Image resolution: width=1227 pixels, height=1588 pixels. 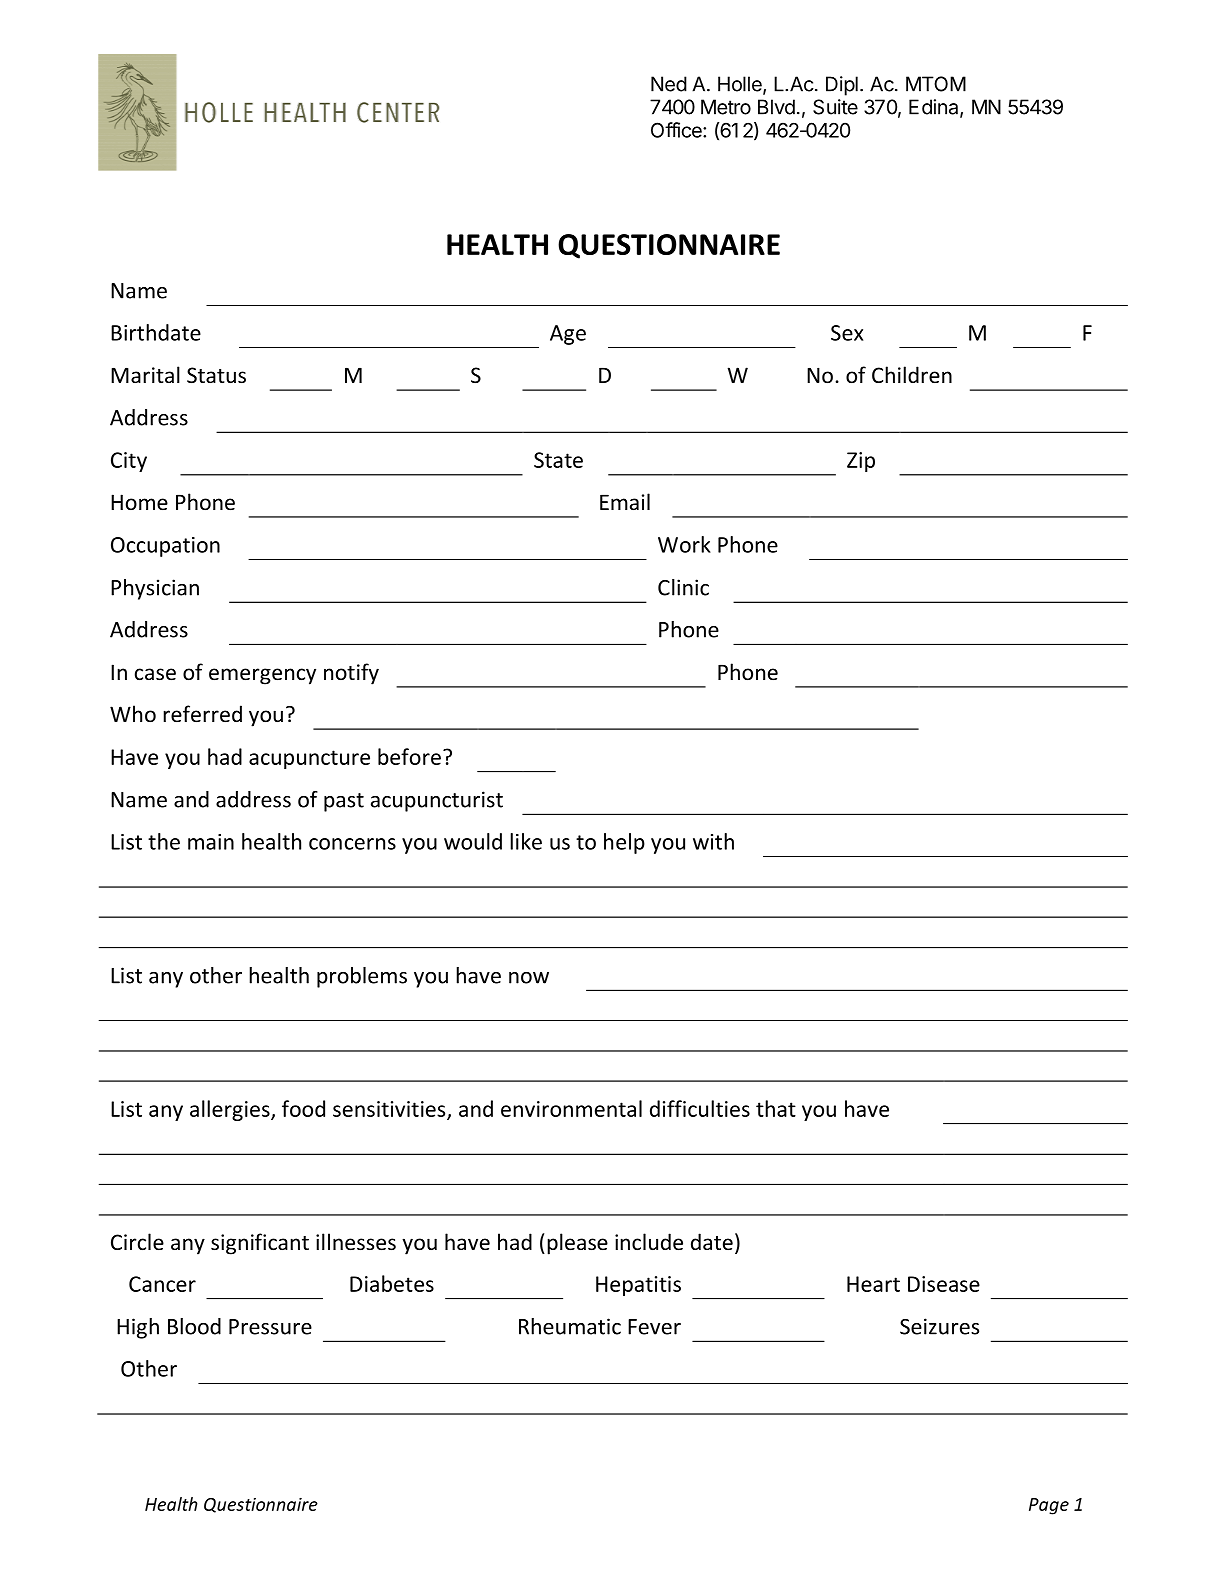 I want to click on environmental, so click(x=571, y=1108).
